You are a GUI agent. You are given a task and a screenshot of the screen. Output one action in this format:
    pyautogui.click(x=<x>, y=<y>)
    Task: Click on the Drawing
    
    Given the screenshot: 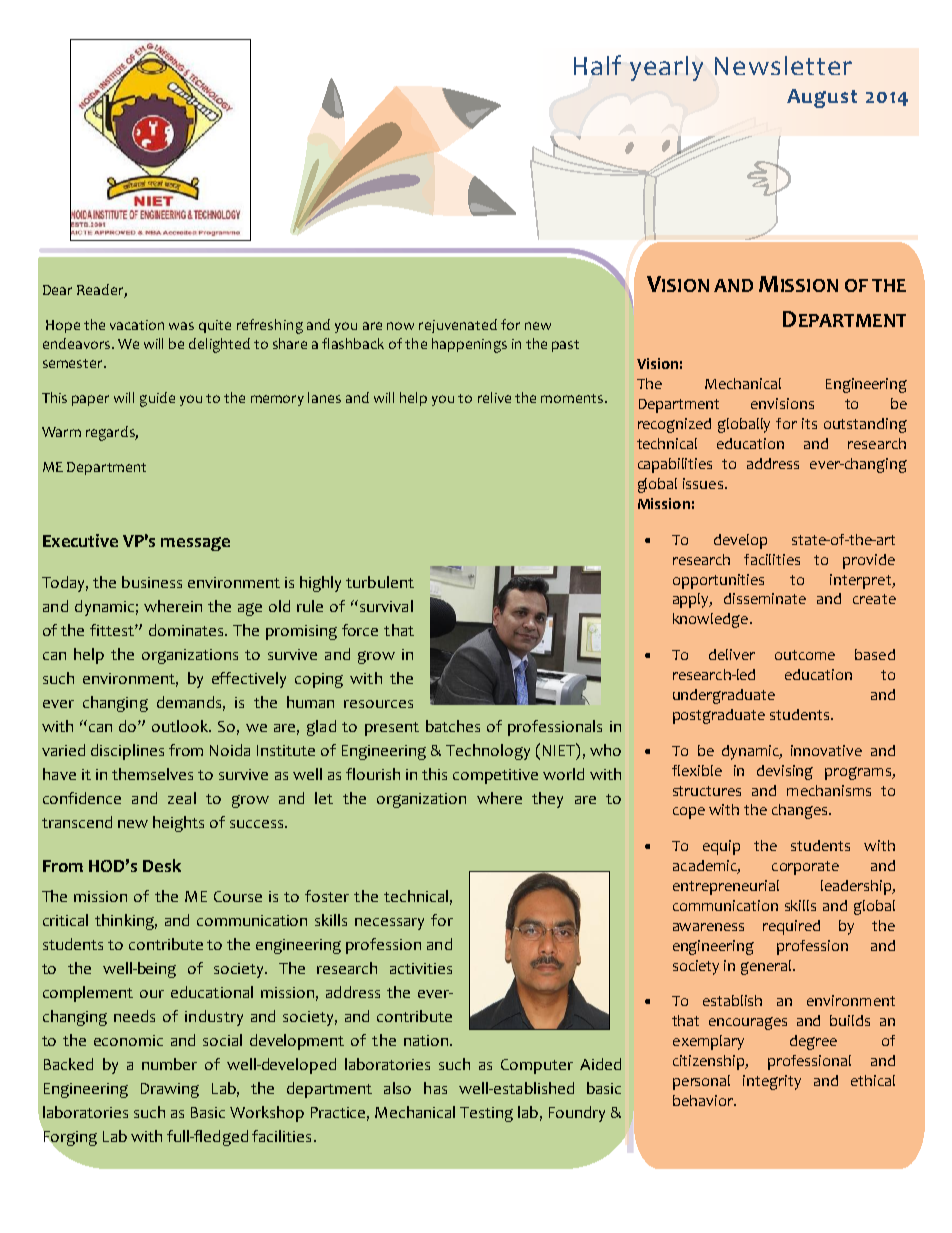 What is the action you would take?
    pyautogui.click(x=170, y=1090)
